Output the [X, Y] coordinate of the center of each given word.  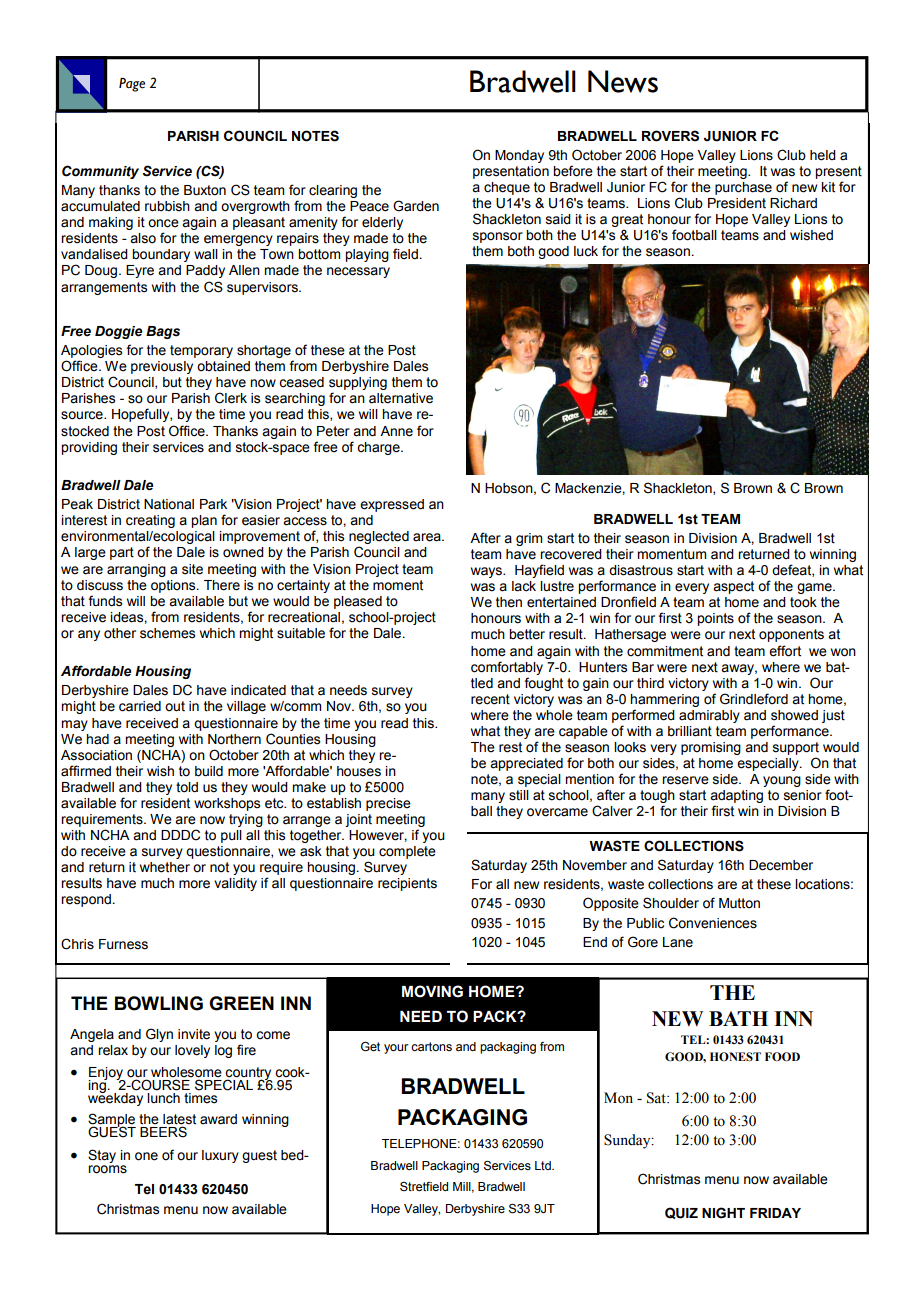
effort [785, 651]
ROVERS [670, 136]
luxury [220, 1156]
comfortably [507, 668]
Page [132, 85]
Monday [519, 156]
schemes [167, 633]
